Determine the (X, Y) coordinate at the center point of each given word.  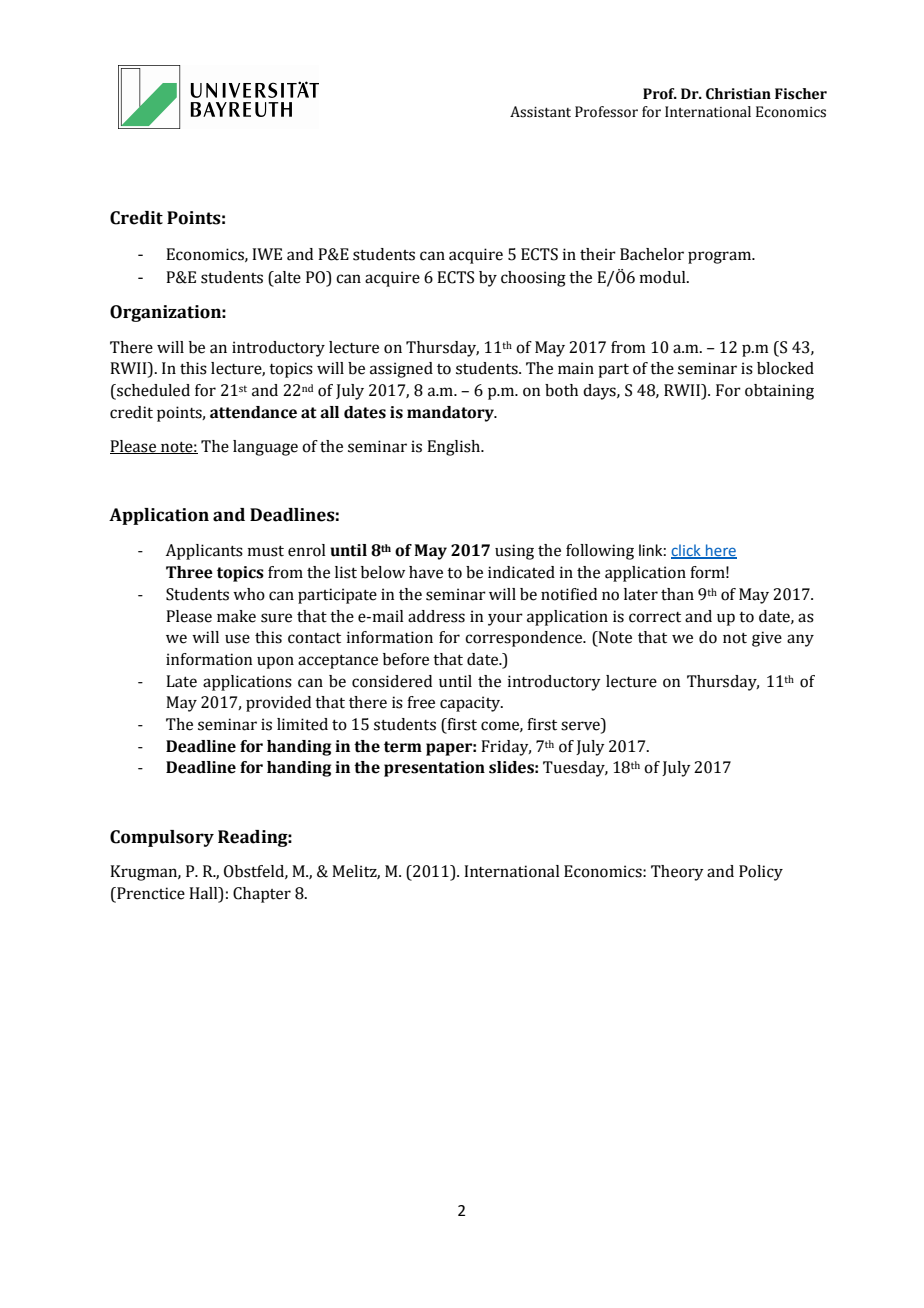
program (721, 257)
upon (275, 662)
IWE (267, 254)
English (455, 448)
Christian (738, 94)
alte (286, 277)
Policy (761, 873)
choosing (533, 279)
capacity (471, 704)
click (687, 551)
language (265, 448)
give (767, 639)
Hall (204, 893)
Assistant (540, 112)
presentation (434, 769)
